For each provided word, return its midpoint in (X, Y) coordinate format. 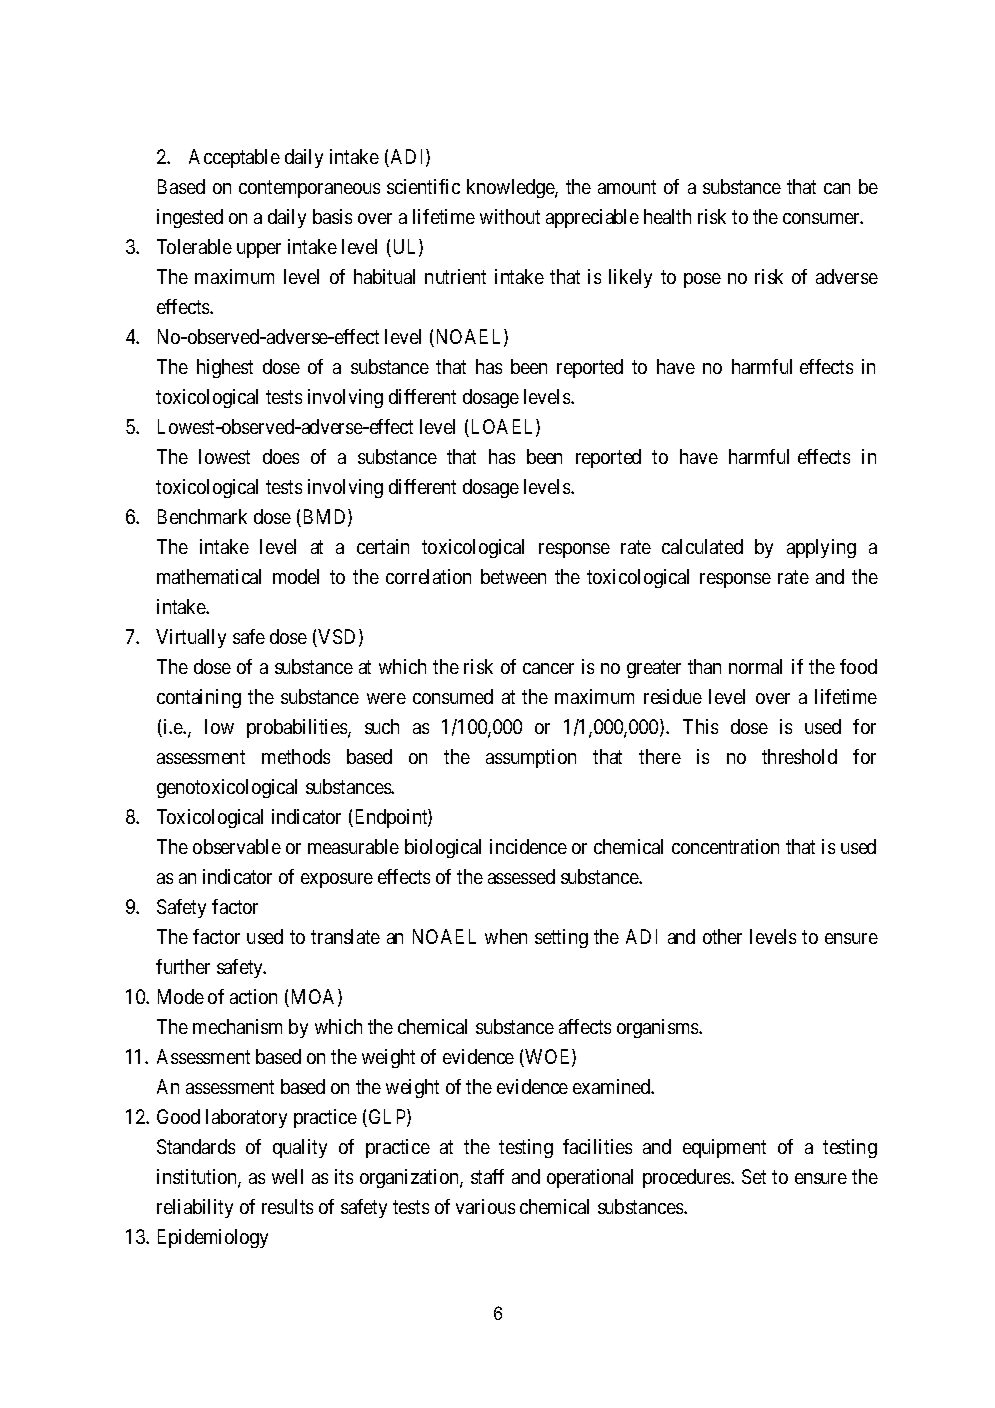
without (510, 216)
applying (821, 548)
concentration (725, 846)
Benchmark (202, 516)
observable (237, 846)
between (513, 576)
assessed (521, 876)
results (287, 1206)
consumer (823, 218)
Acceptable (234, 158)
